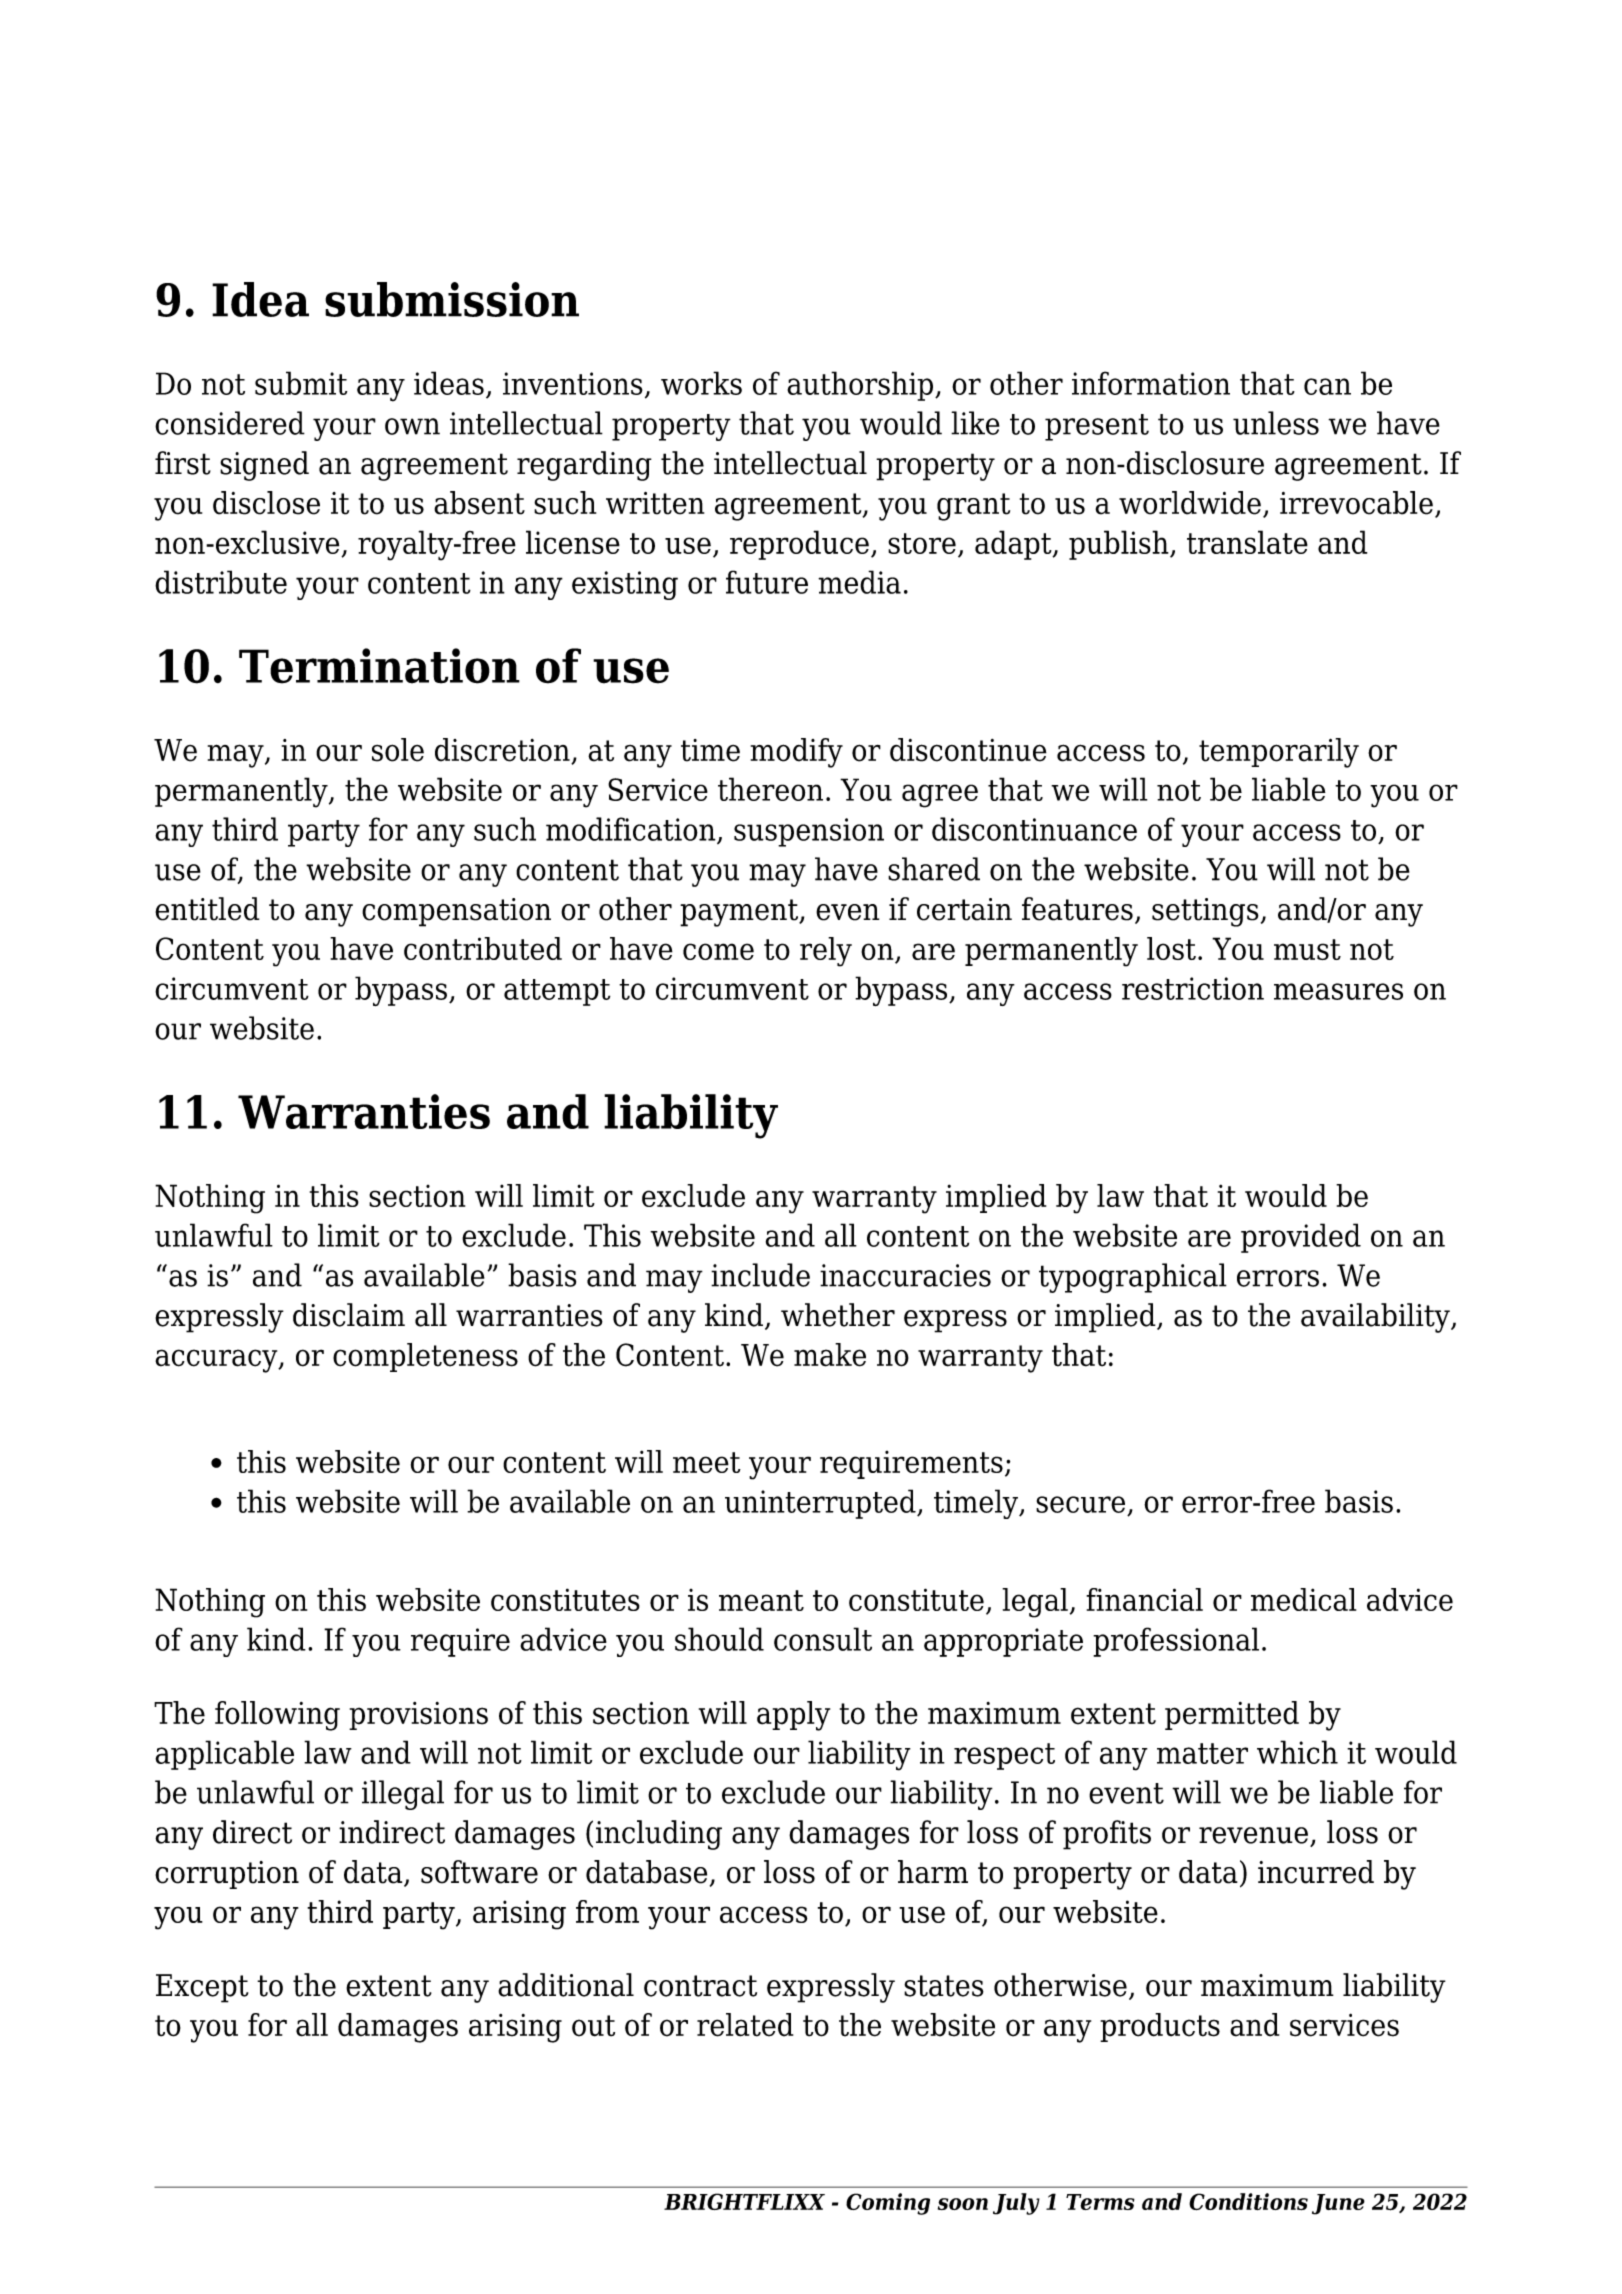 This screenshot has height=2294, width=1622. I want to click on submit, so click(301, 383).
